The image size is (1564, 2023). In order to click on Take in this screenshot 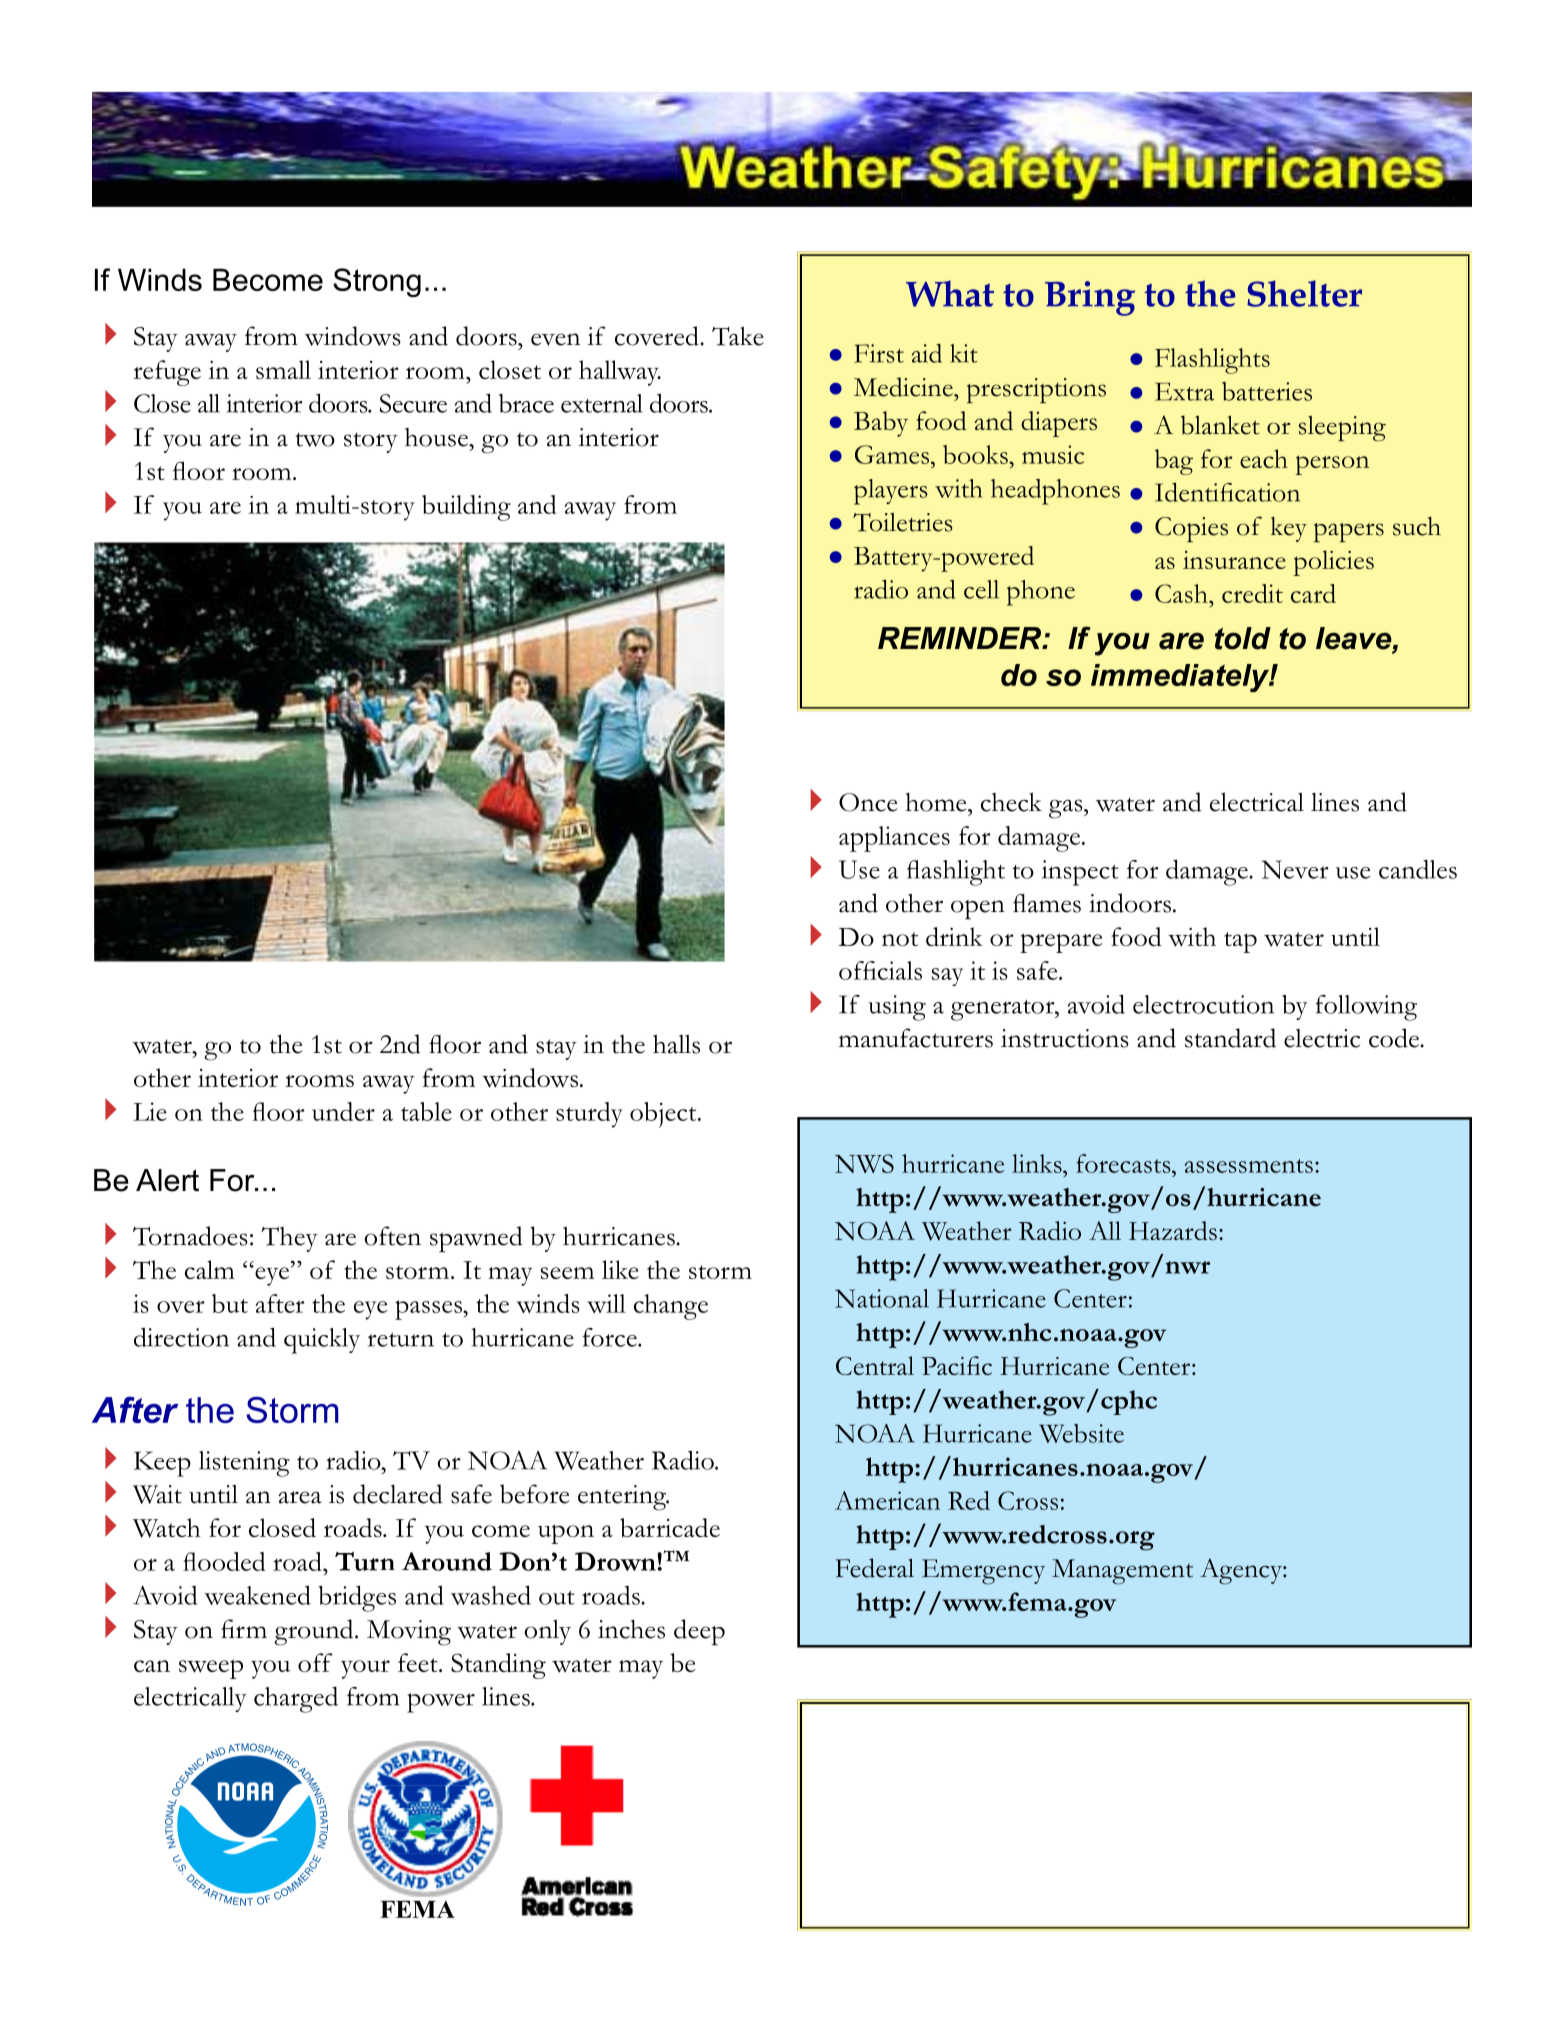, I will do `click(738, 336)`.
